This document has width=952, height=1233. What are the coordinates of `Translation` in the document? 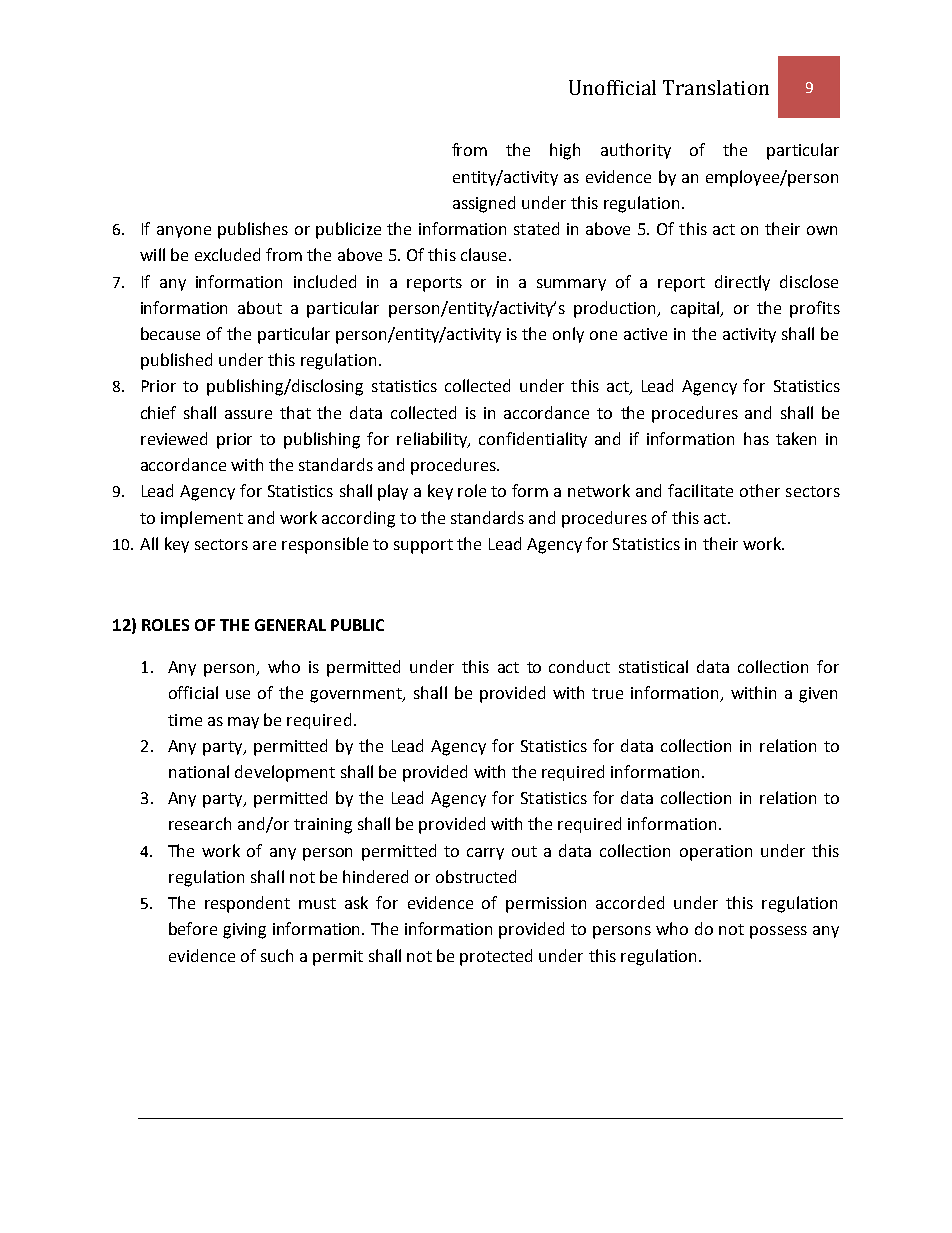 It's located at (716, 87).
